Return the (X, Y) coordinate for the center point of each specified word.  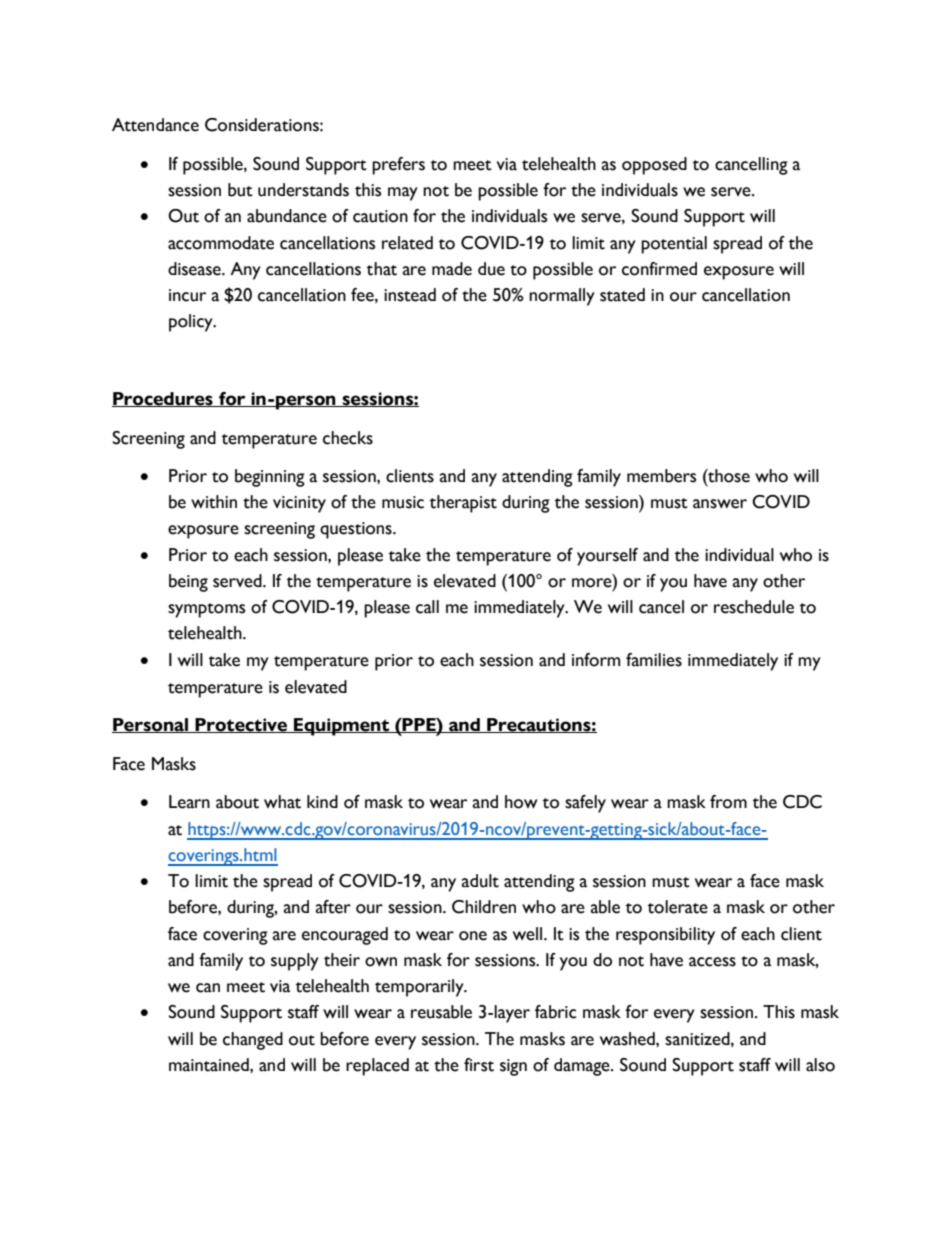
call (427, 607)
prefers (398, 166)
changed (253, 1041)
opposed (654, 166)
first (479, 1065)
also (820, 1065)
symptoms (206, 610)
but (240, 190)
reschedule (754, 607)
